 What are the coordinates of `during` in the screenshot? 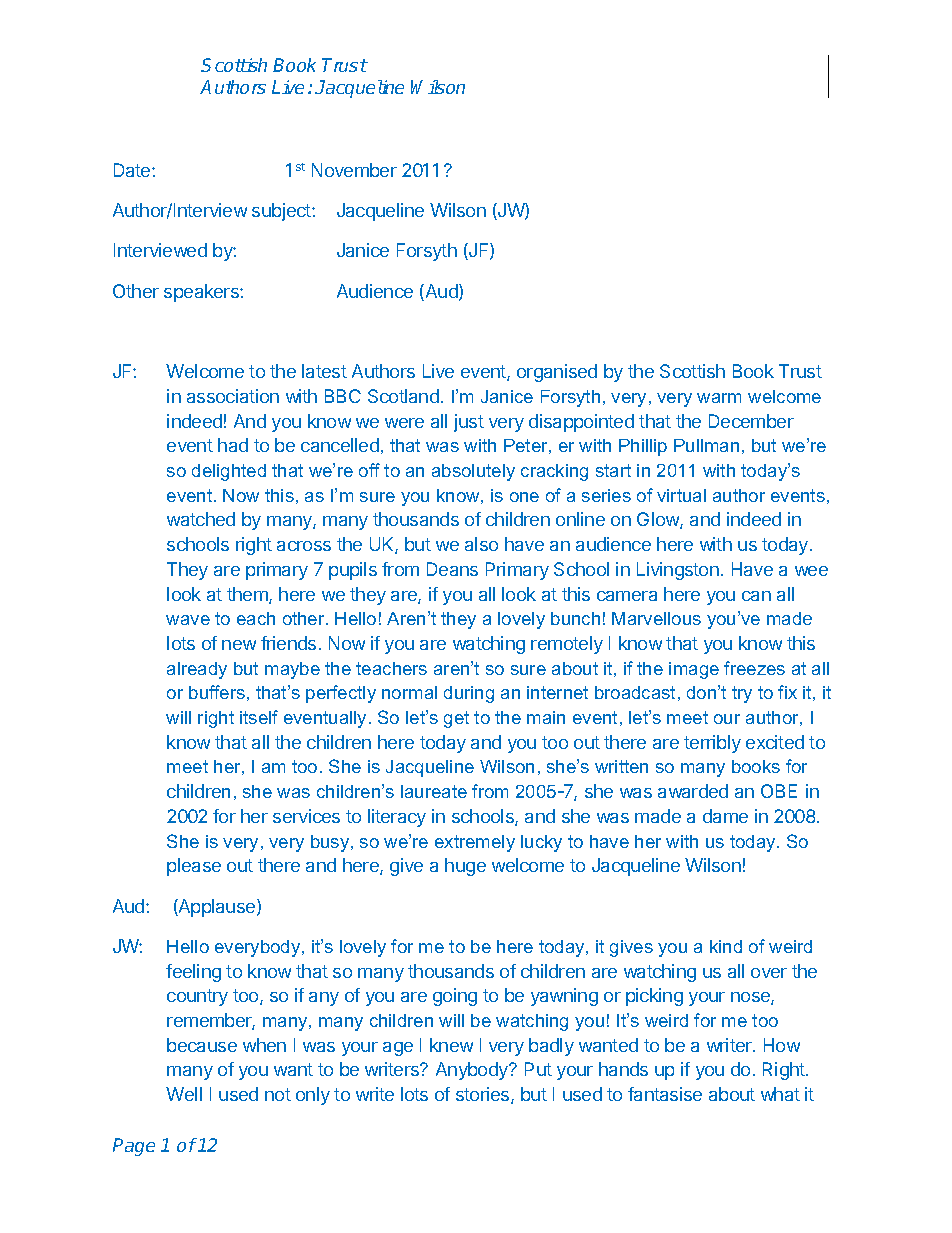 It's located at (469, 694).
